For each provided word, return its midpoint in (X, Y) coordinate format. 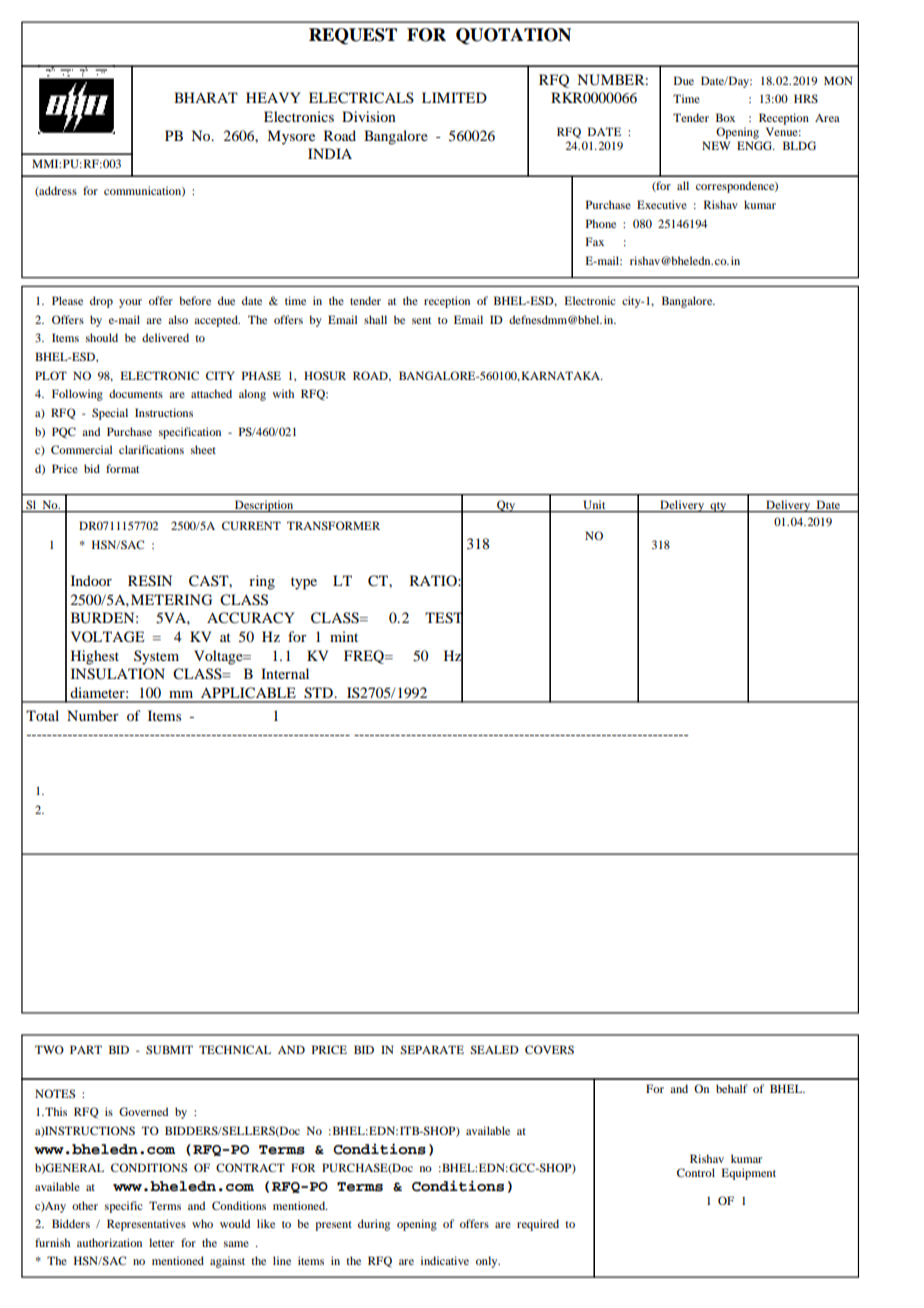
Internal (285, 673)
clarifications (151, 449)
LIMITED (454, 97)
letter (161, 1242)
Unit (594, 505)
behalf (732, 1088)
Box (725, 117)
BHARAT (206, 97)
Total (42, 715)
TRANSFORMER (333, 525)
